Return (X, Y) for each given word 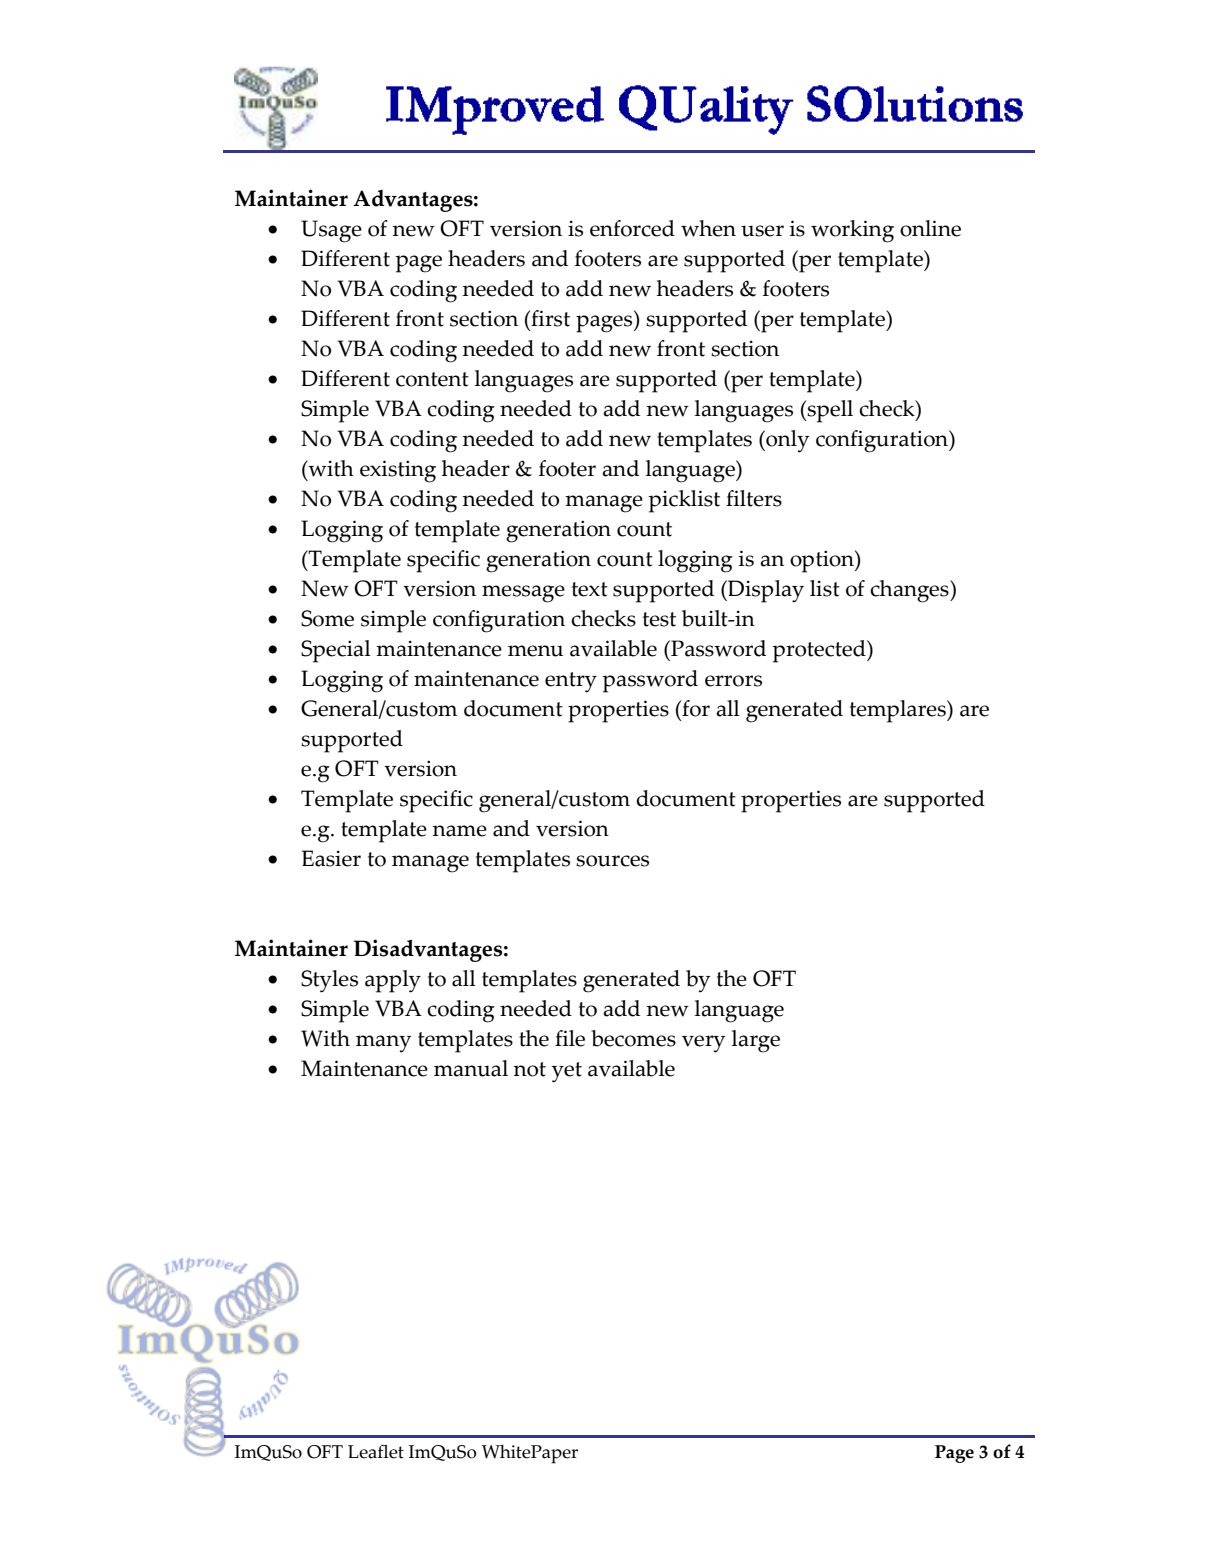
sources (612, 861)
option (823, 561)
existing (398, 471)
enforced (632, 228)
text (590, 589)
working (852, 231)
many (384, 1044)
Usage (331, 231)
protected (820, 651)
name (459, 831)
